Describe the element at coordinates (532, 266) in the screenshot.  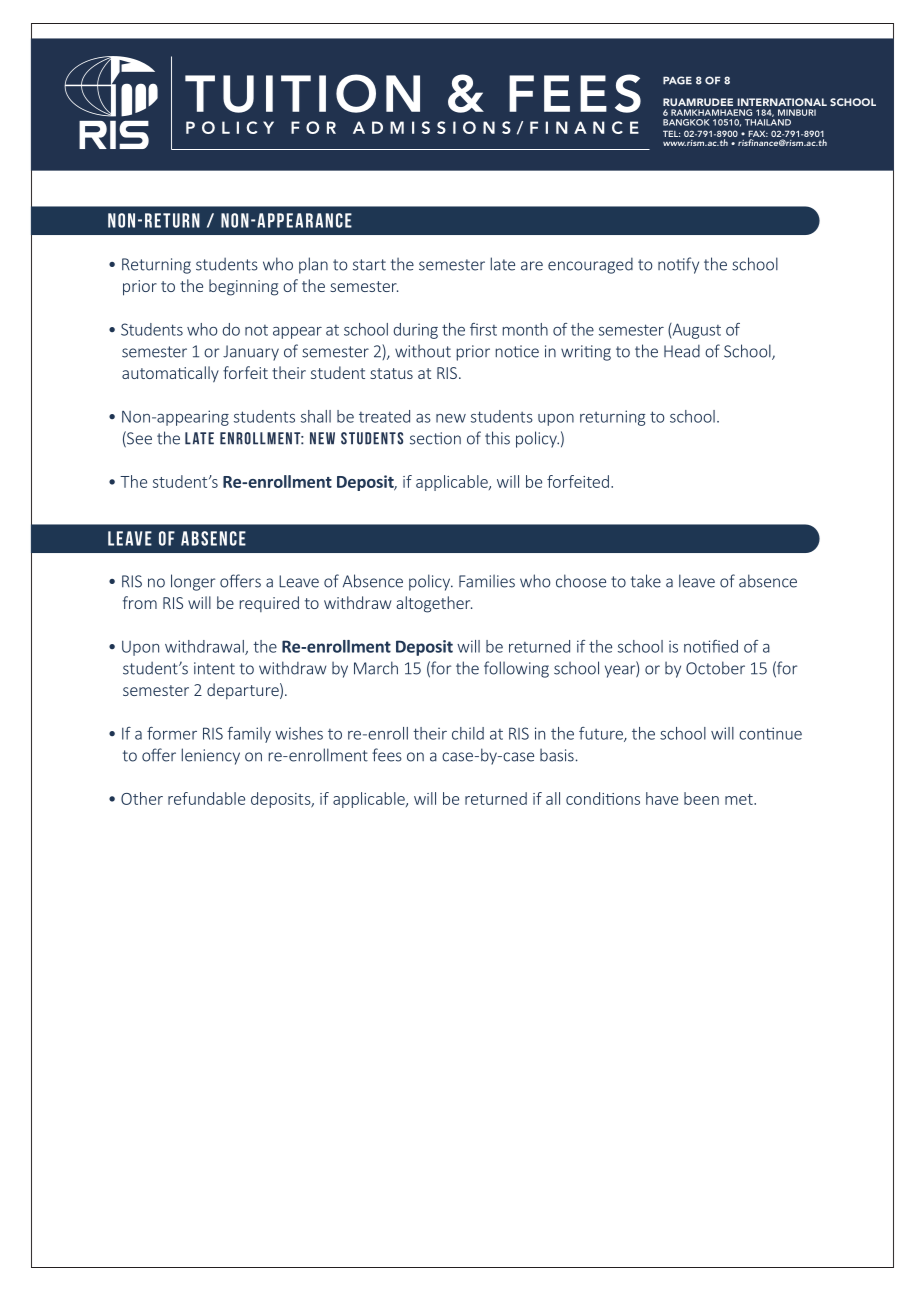
I see `are` at that location.
